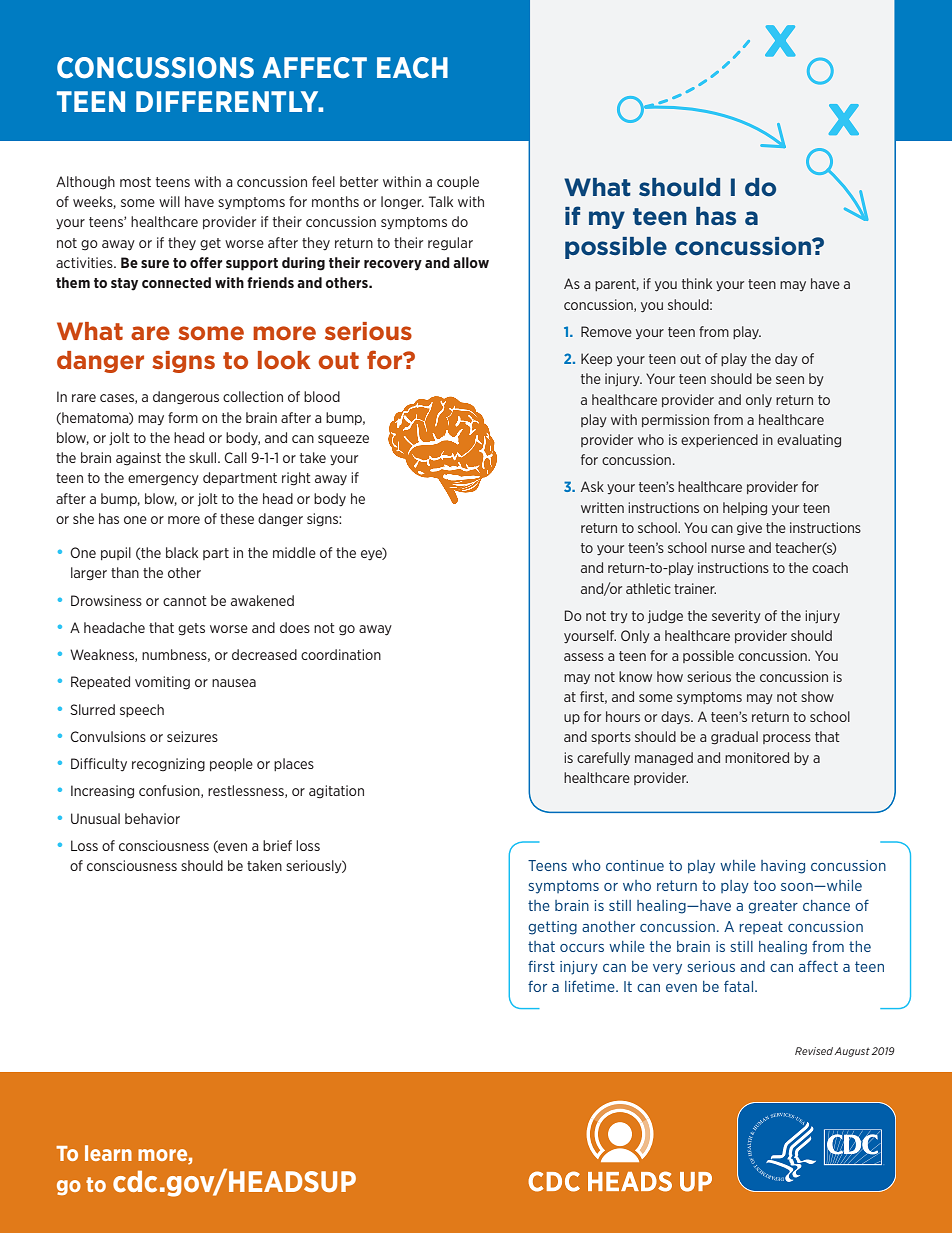  What do you see at coordinates (584, 657) in the document?
I see `assess` at bounding box center [584, 657].
